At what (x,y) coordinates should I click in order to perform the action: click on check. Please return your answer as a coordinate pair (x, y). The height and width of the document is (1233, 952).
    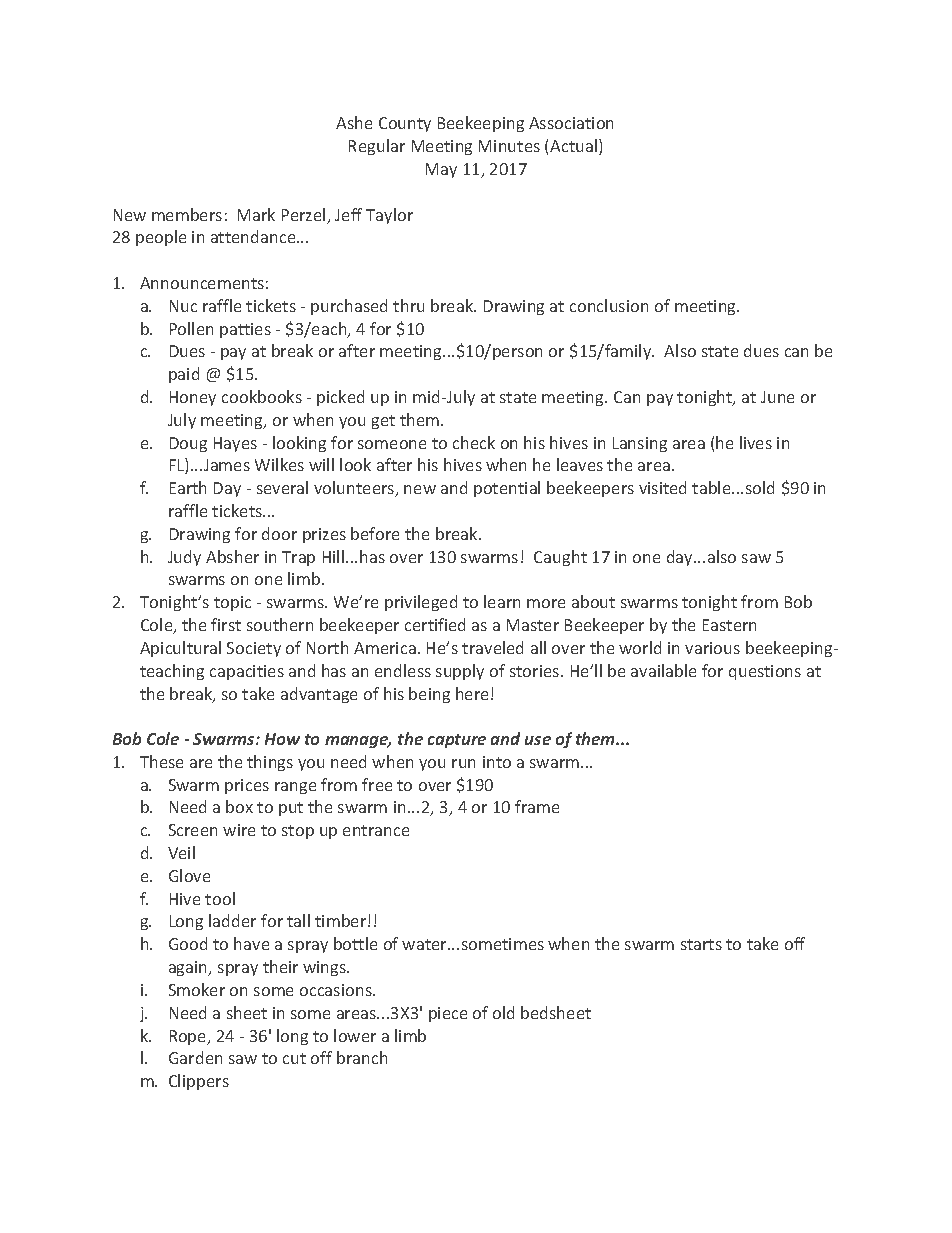
    Looking at the image, I should click on (474, 442).
